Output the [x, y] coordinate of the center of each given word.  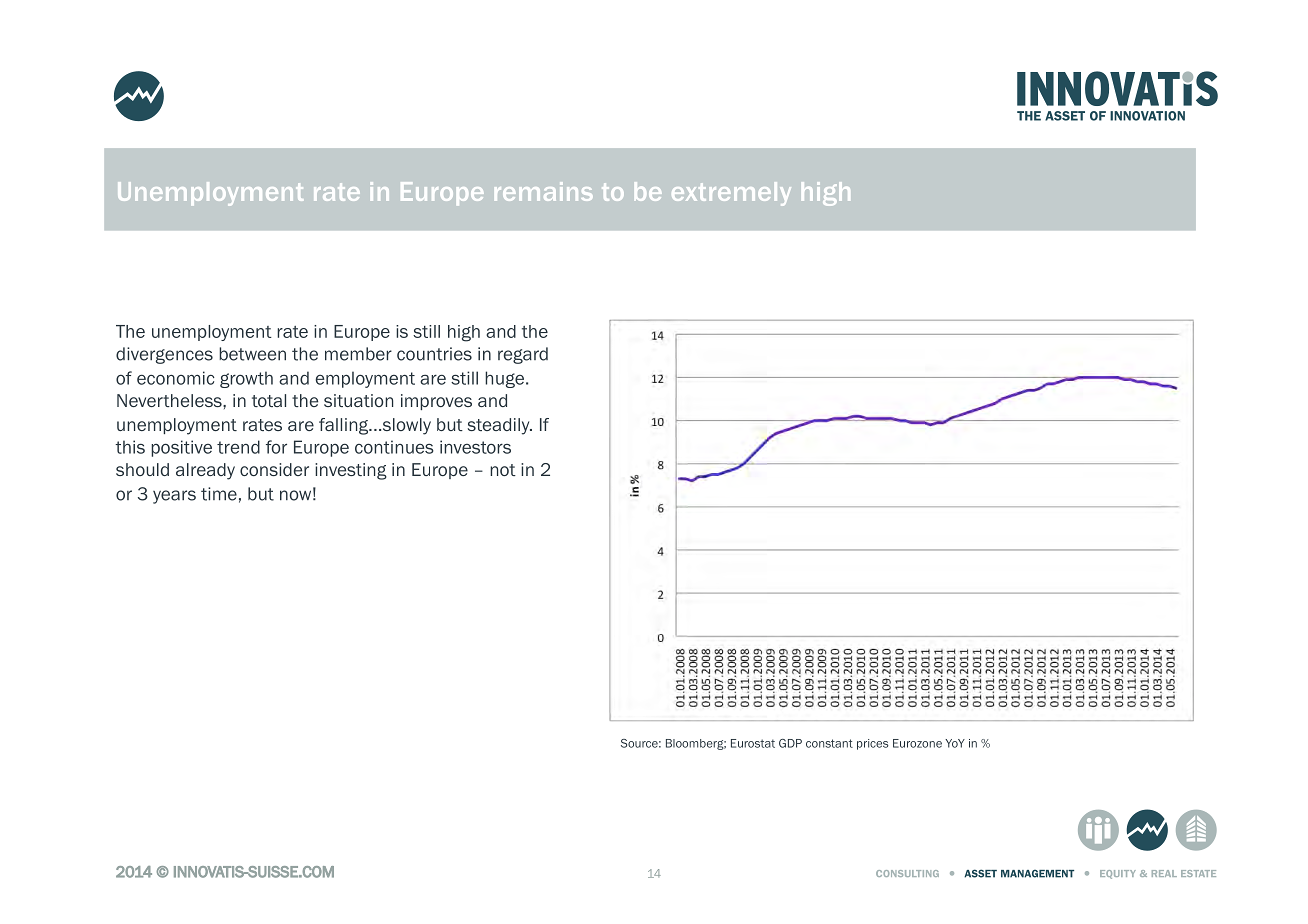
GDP [790, 743]
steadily [500, 426]
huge [504, 379]
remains [544, 191]
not [503, 470]
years [174, 497]
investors [475, 447]
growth [246, 379]
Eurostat [753, 743]
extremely [731, 194]
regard [523, 355]
